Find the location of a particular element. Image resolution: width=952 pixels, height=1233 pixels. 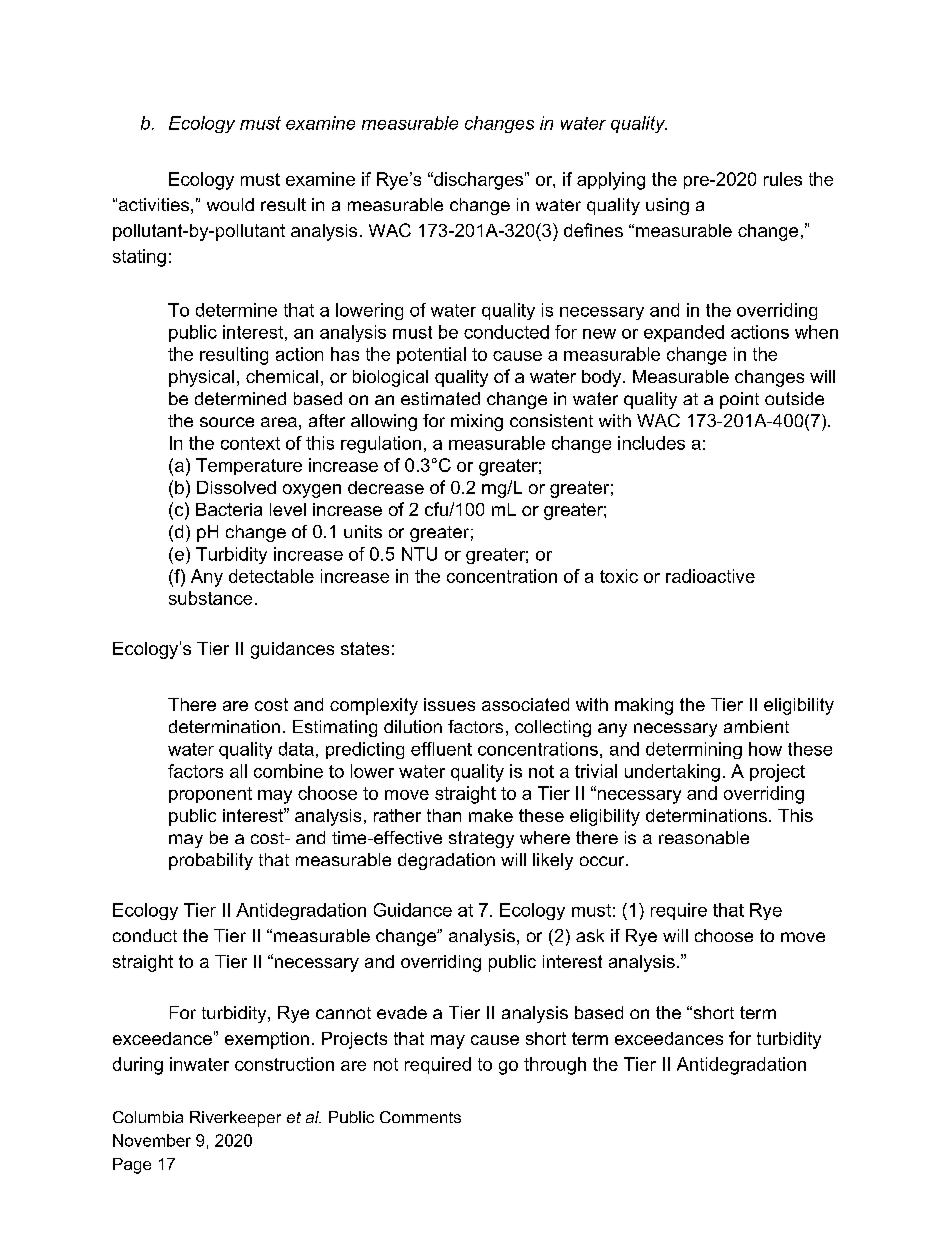

Comments is located at coordinates (420, 1117).
